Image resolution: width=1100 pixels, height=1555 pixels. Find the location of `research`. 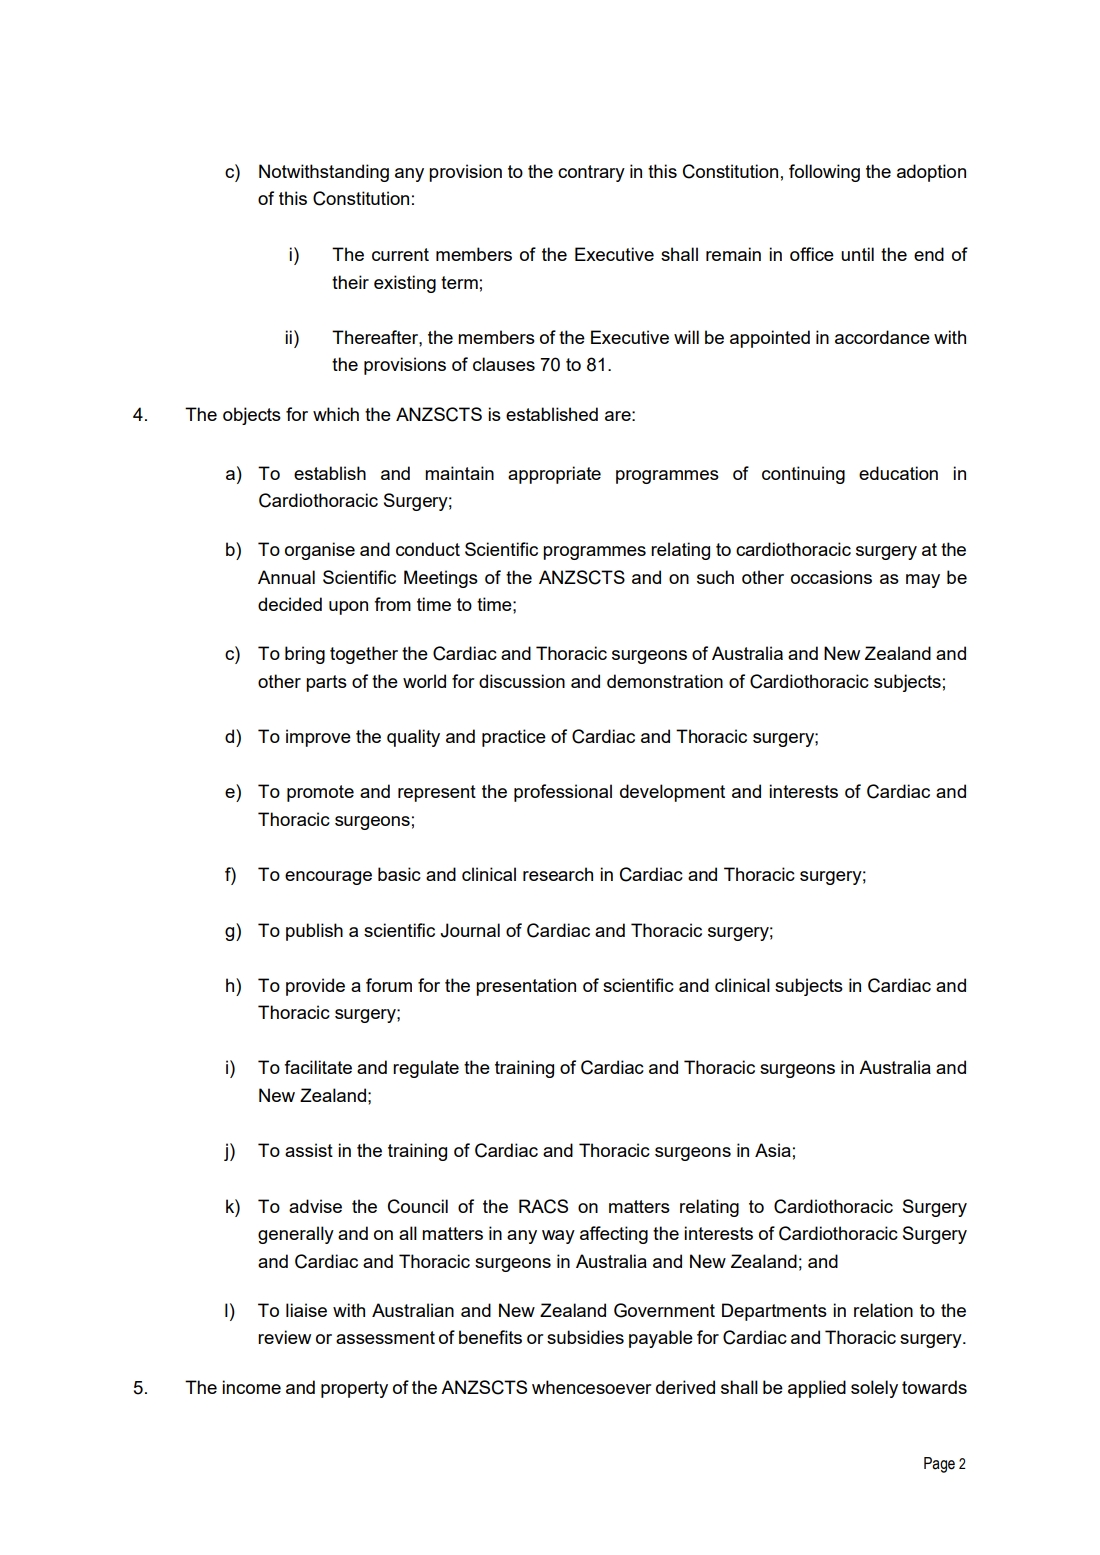

research is located at coordinates (558, 874).
